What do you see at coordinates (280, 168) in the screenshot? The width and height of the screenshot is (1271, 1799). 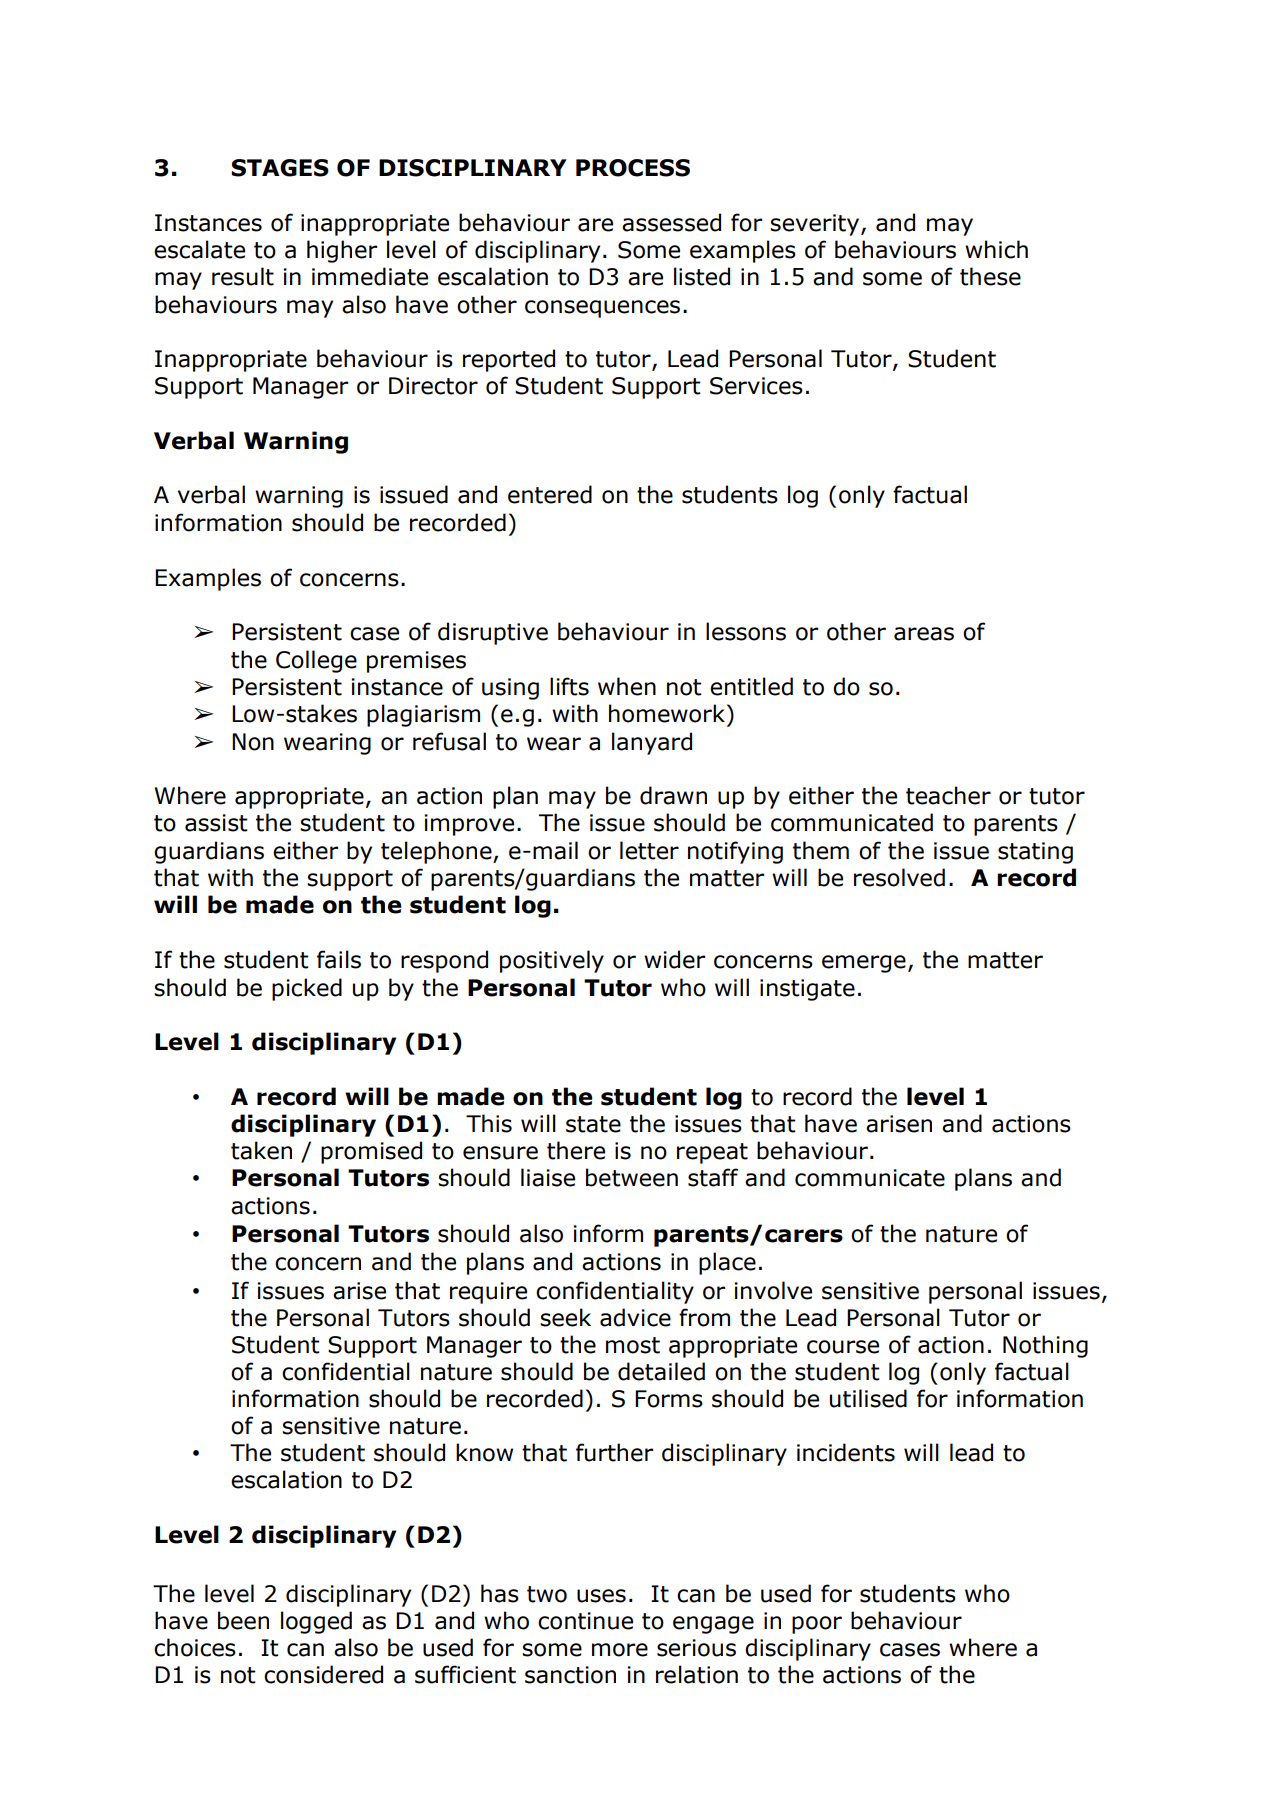 I see `STAGES` at bounding box center [280, 168].
